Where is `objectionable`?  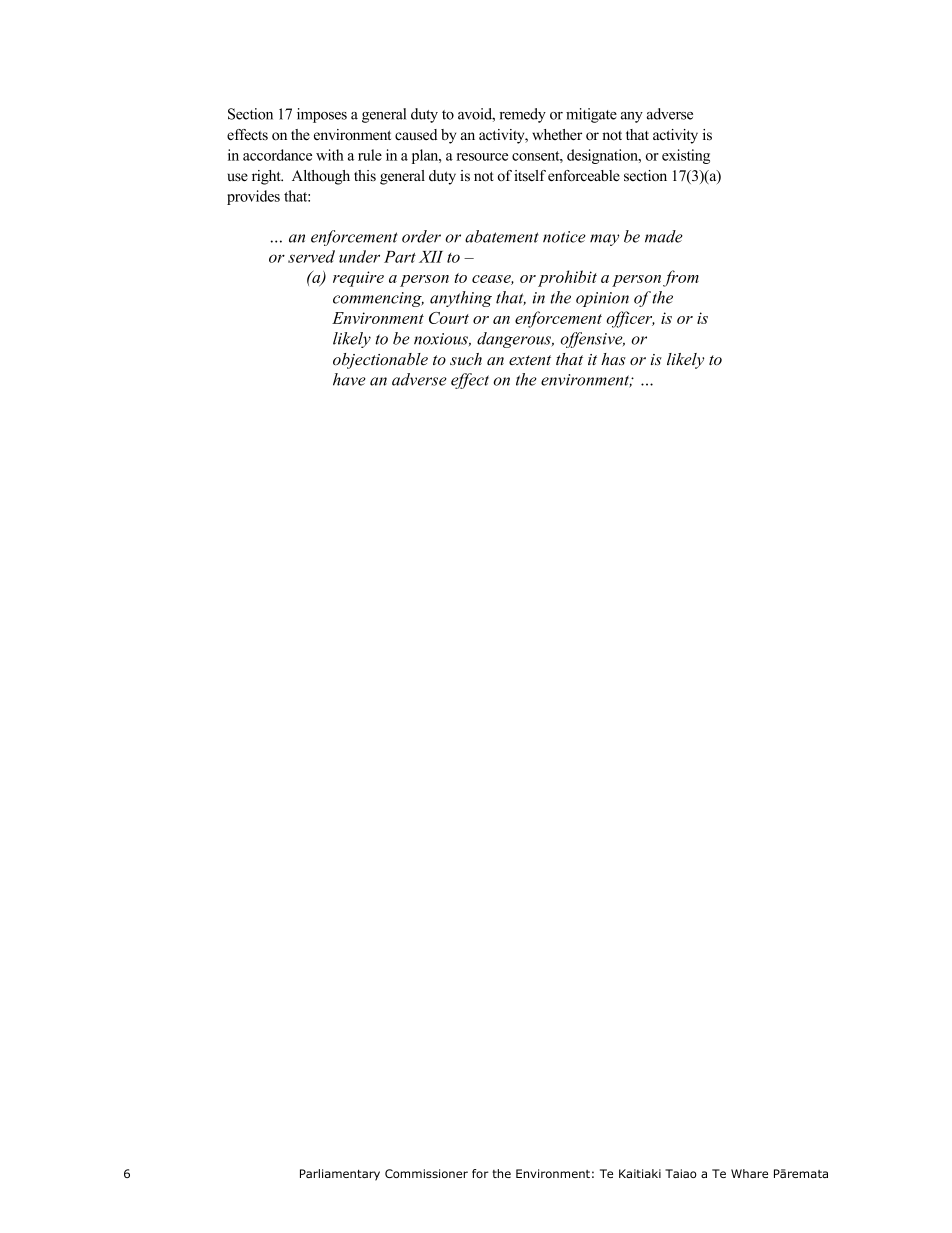 objectionable is located at coordinates (380, 361).
